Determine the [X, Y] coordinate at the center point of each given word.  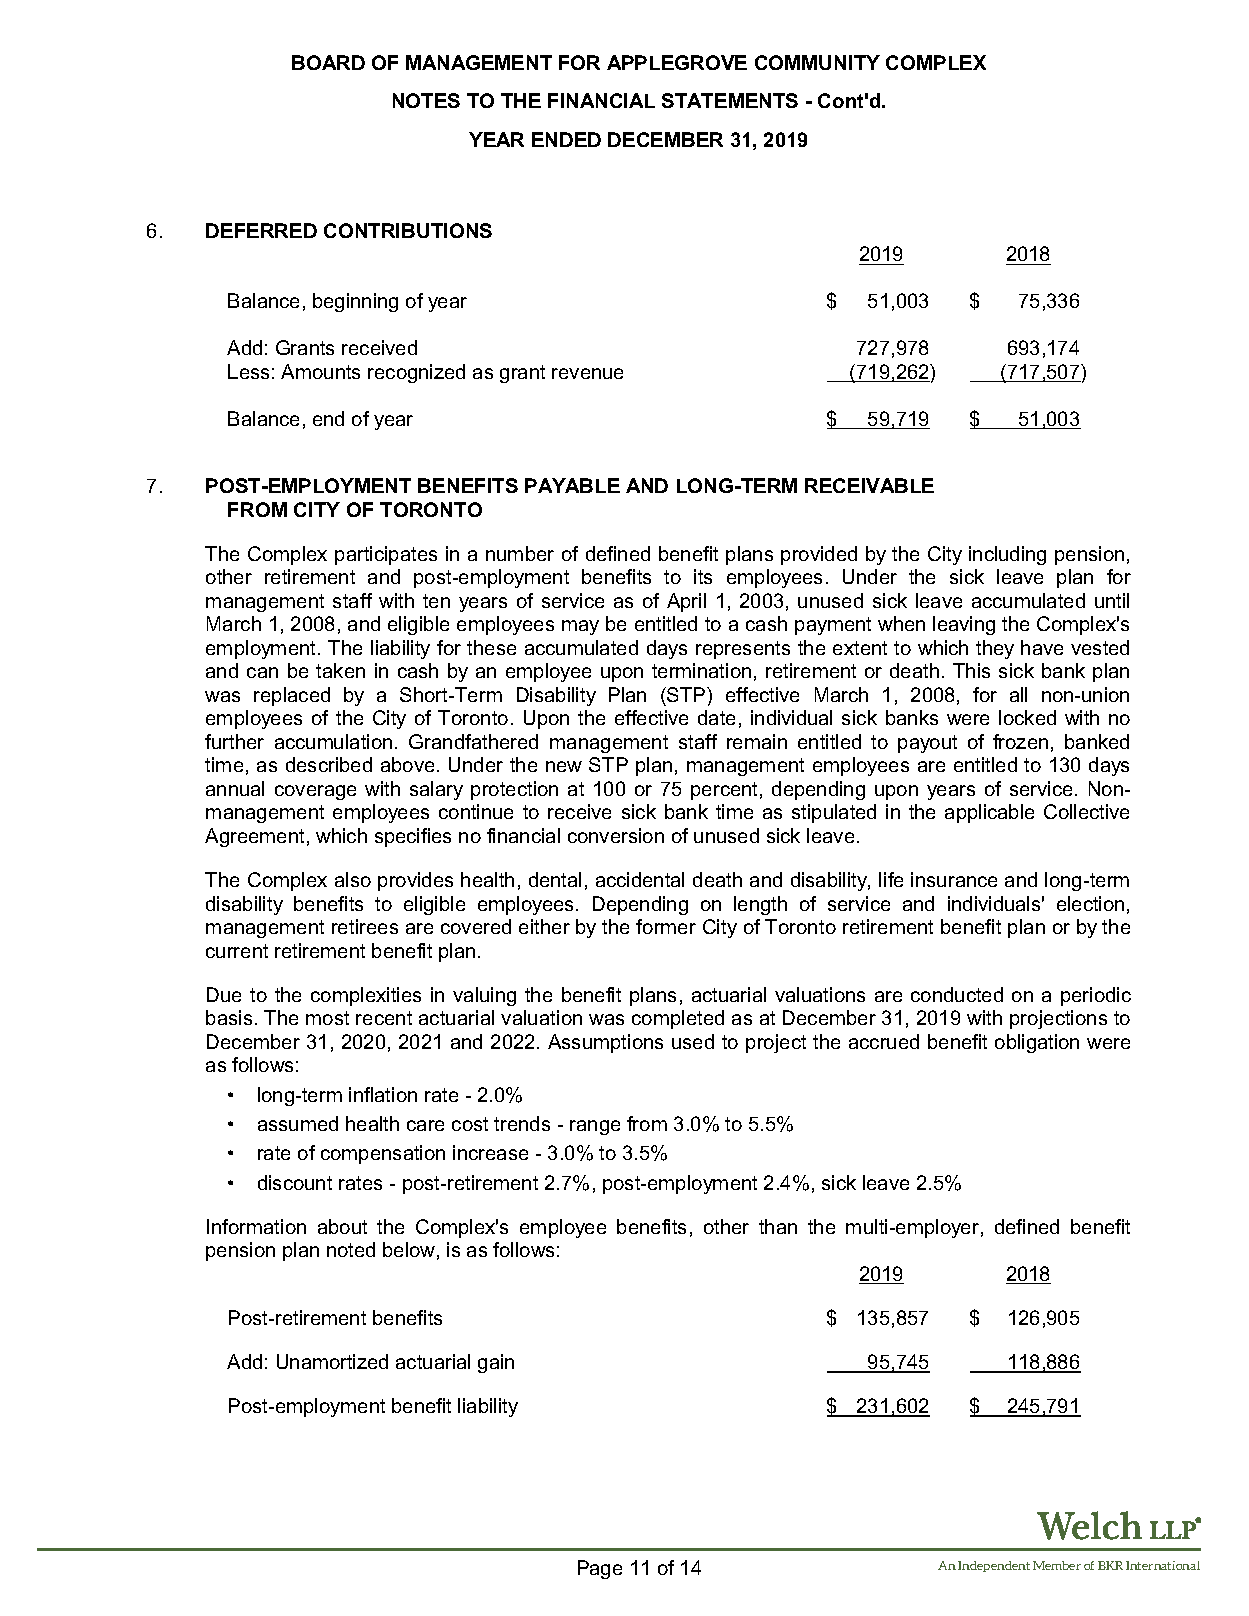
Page [600, 1569]
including [1007, 555]
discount [295, 1182]
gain [496, 1363]
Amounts [320, 371]
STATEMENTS [730, 100]
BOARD [328, 62]
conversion [616, 835]
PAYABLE [572, 485]
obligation [1037, 1043]
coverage [315, 792]
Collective [1086, 811]
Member [1057, 1565]
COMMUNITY [817, 62]
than [778, 1226]
